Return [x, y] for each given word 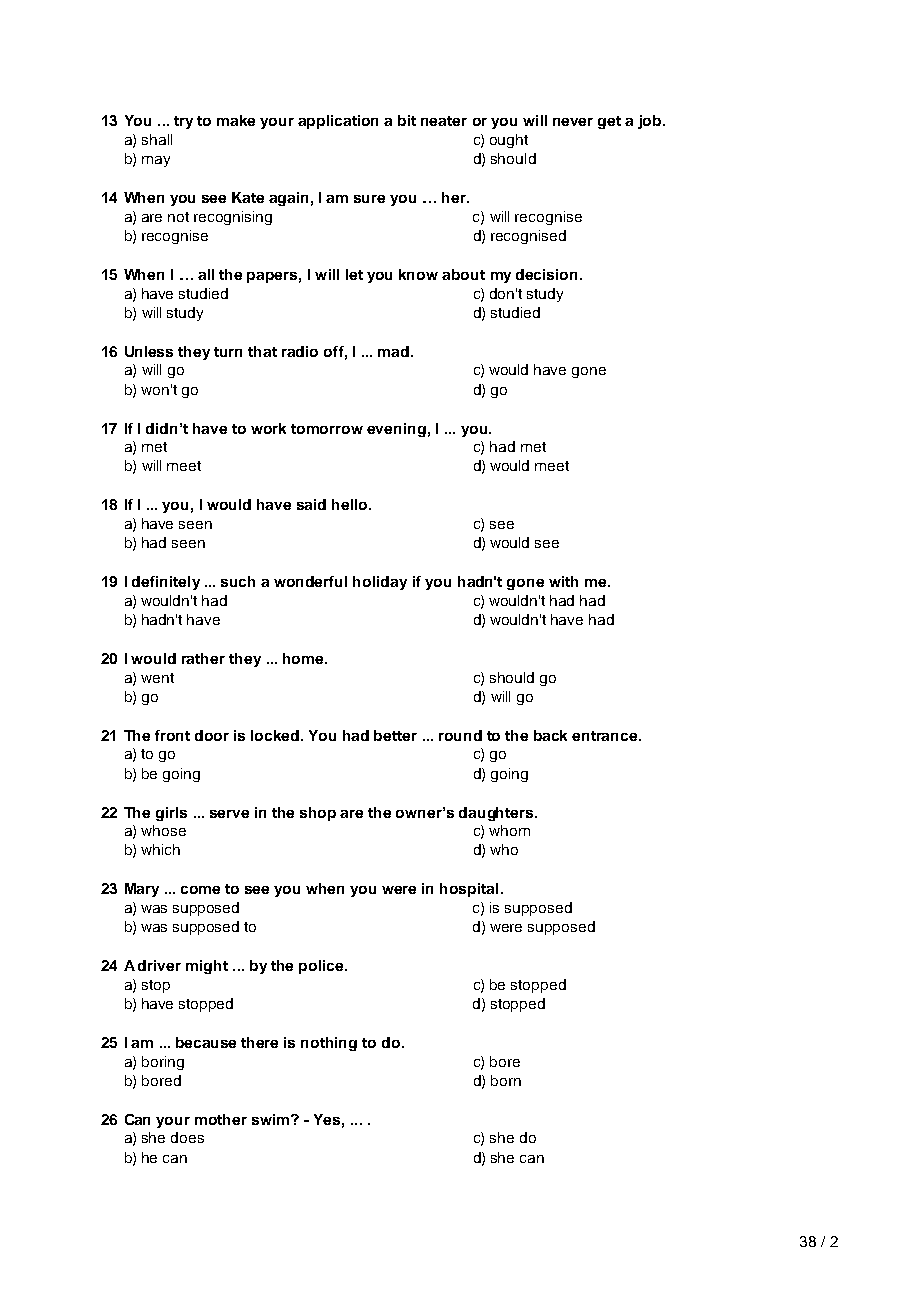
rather [203, 658]
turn [228, 352]
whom [509, 830]
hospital [469, 890]
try [183, 122]
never [573, 122]
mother [221, 1119]
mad [393, 351]
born [506, 1080]
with [563, 581]
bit [407, 120]
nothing [329, 1044]
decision [546, 274]
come [200, 890]
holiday [380, 583]
